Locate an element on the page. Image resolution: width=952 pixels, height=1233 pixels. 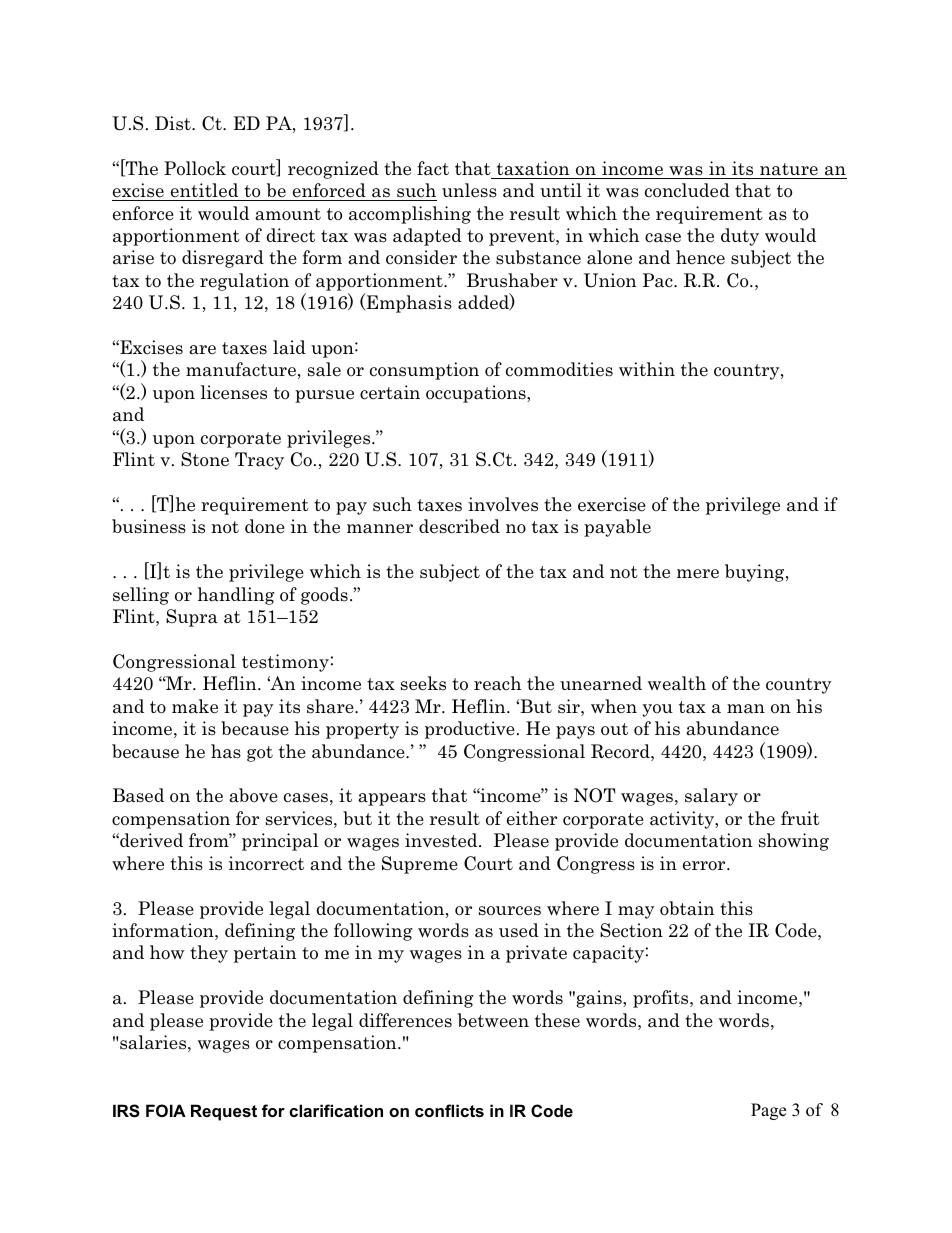
salary is located at coordinates (711, 797).
